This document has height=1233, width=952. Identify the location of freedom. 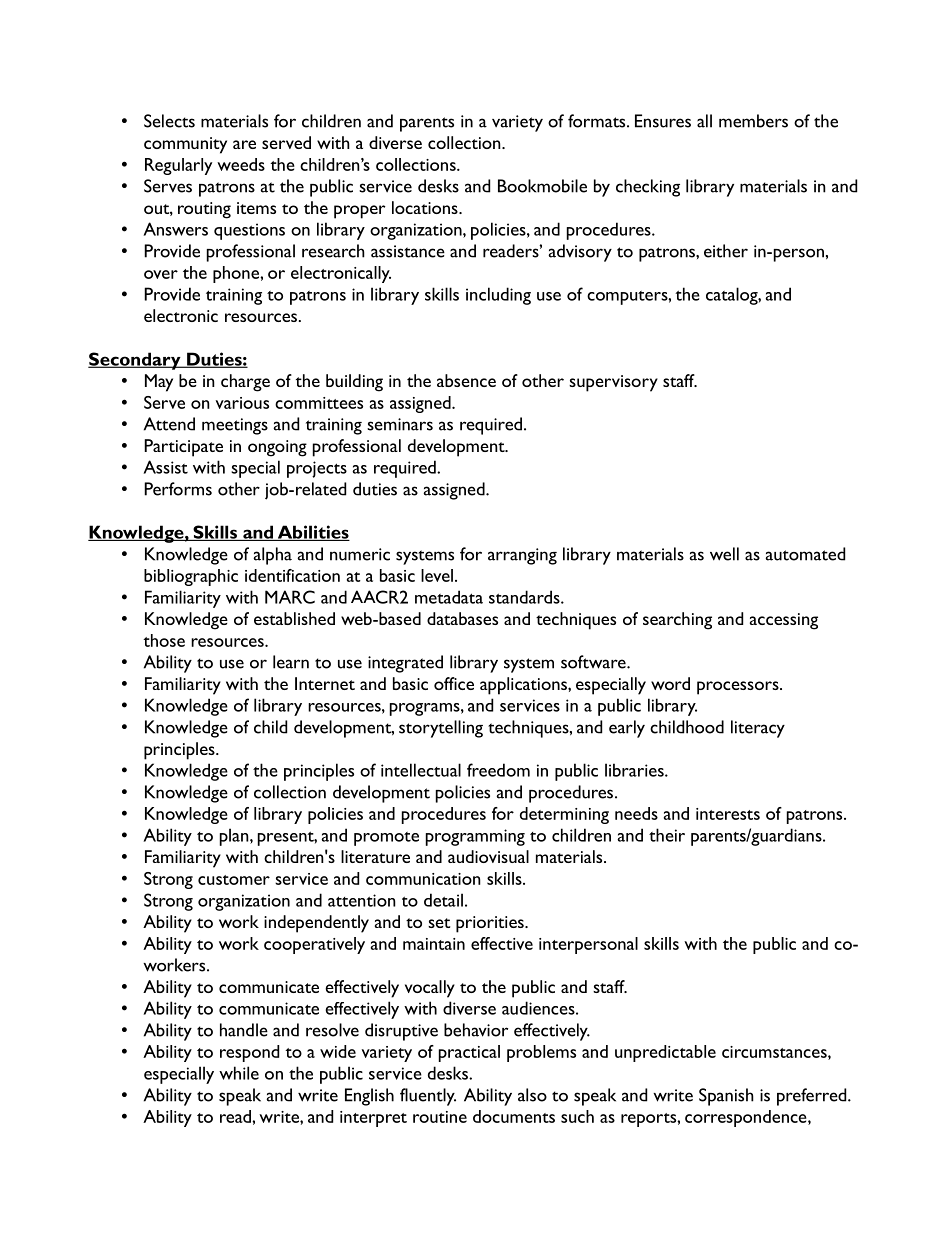
(498, 770).
